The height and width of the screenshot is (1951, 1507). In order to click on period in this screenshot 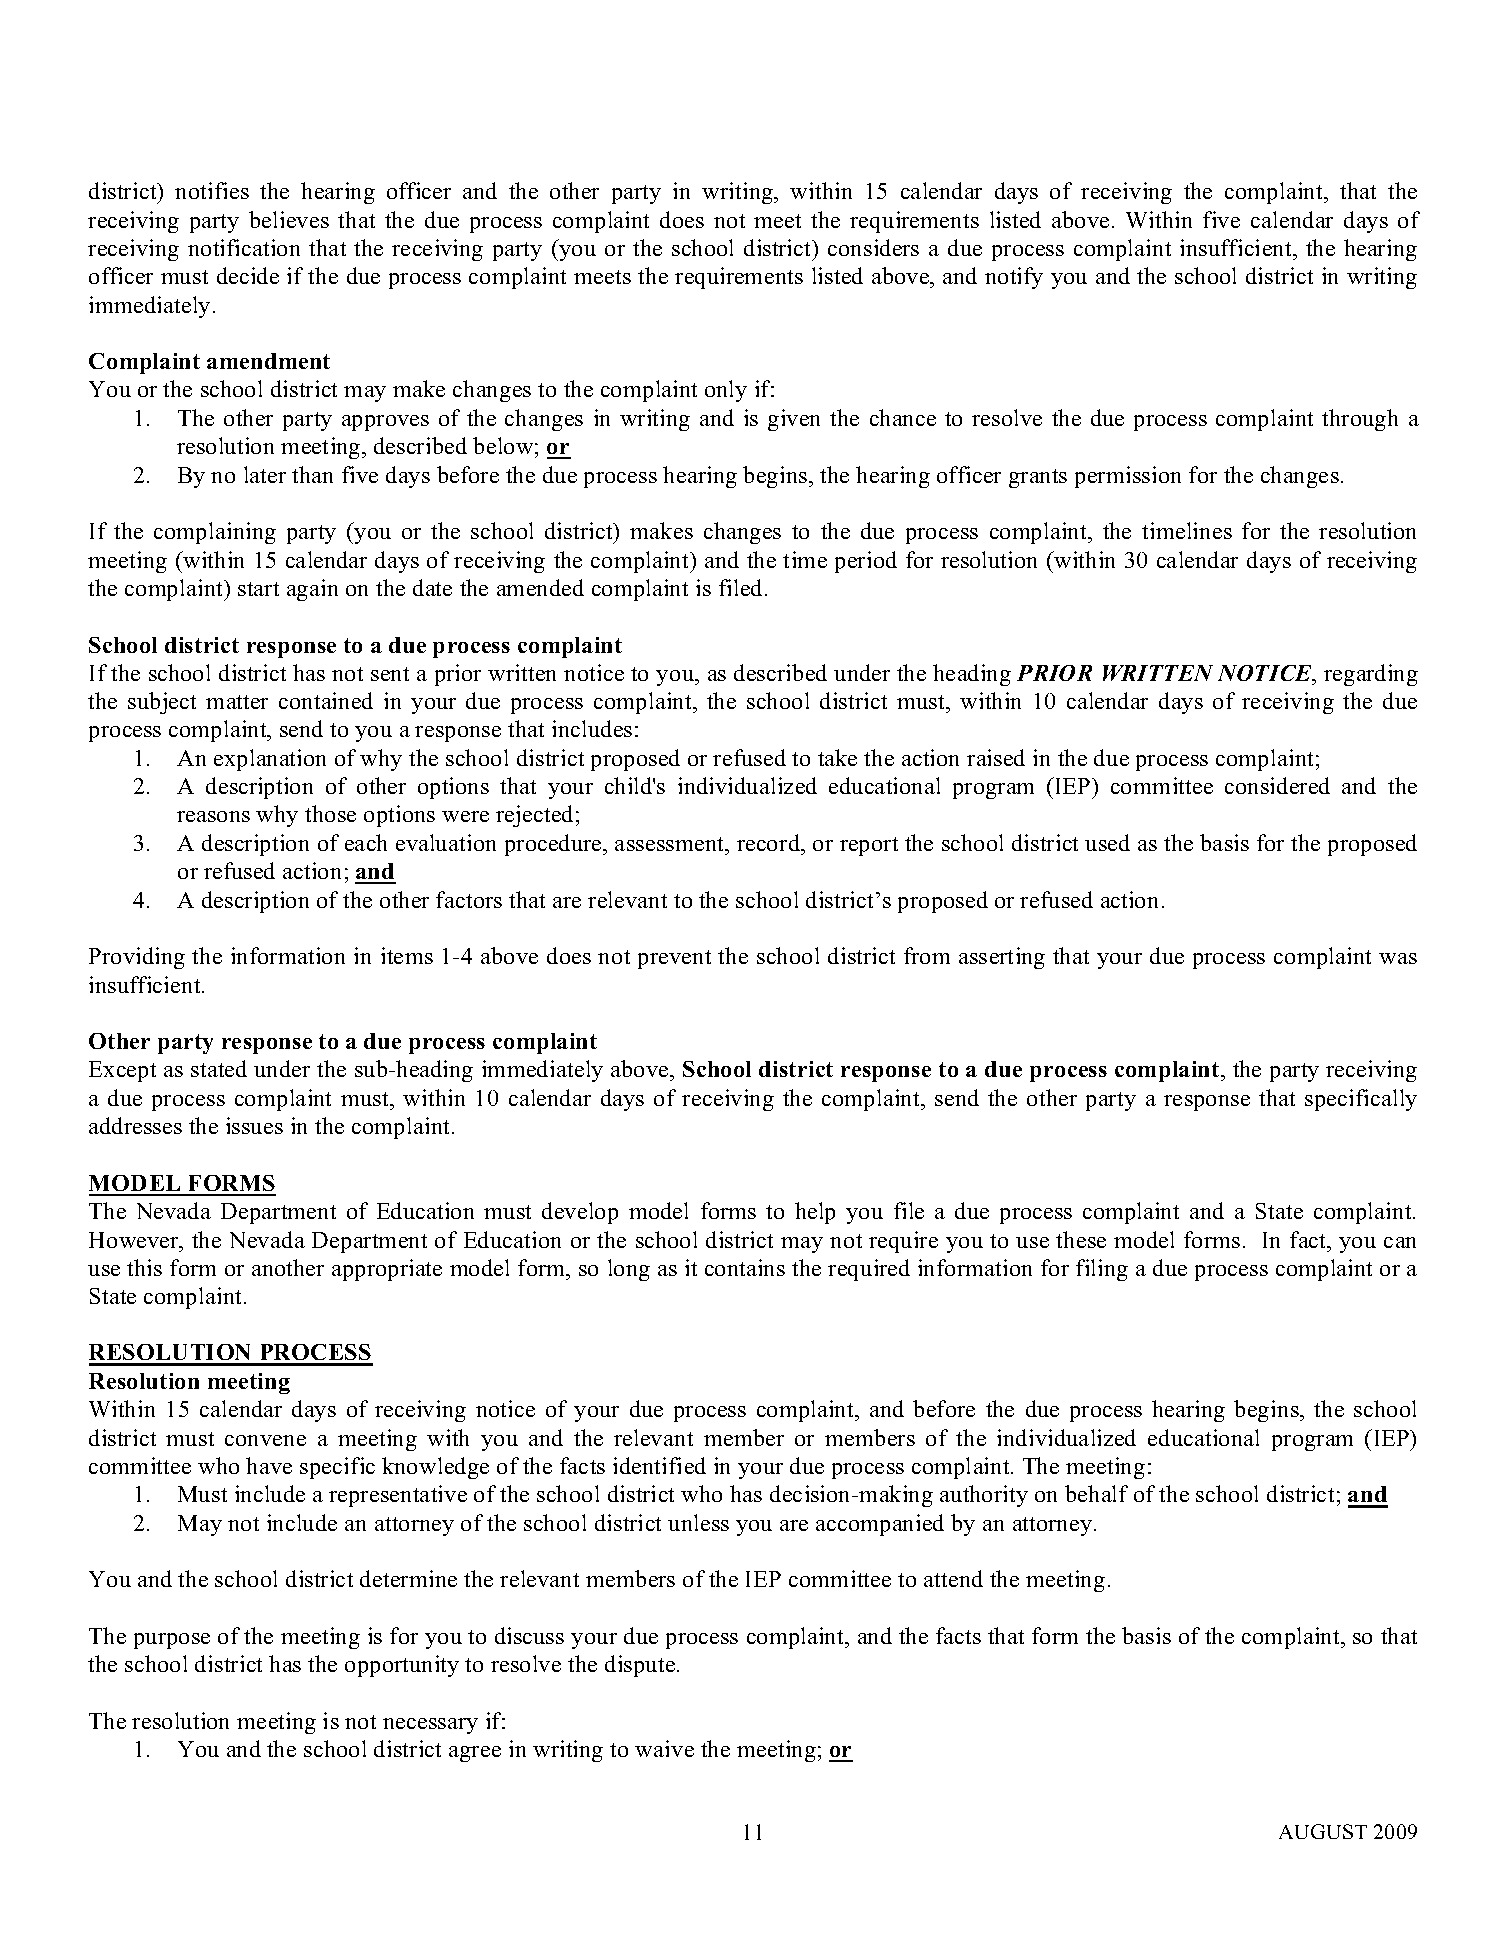, I will do `click(866, 562)`.
